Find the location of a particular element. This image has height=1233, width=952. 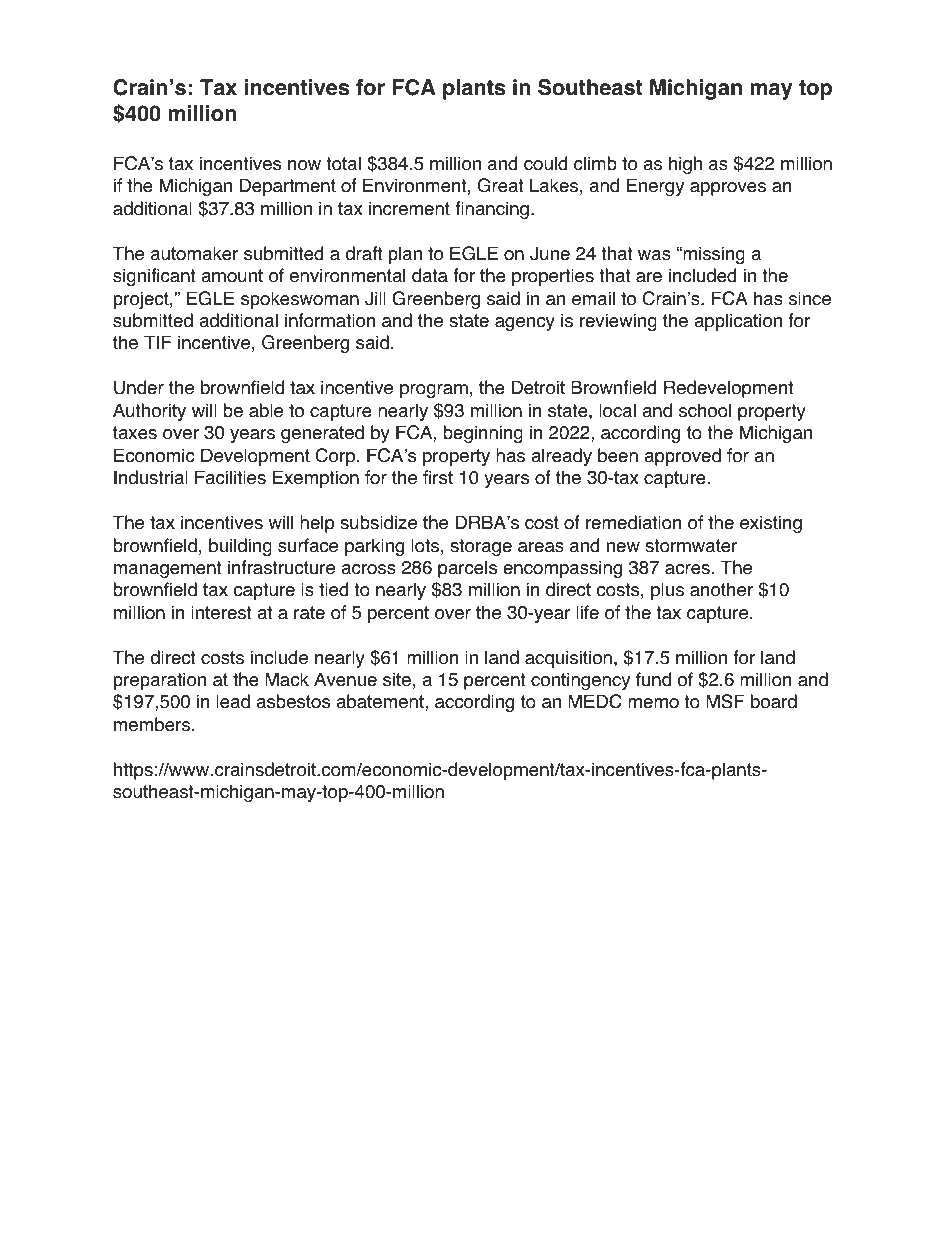

program is located at coordinates (434, 391).
